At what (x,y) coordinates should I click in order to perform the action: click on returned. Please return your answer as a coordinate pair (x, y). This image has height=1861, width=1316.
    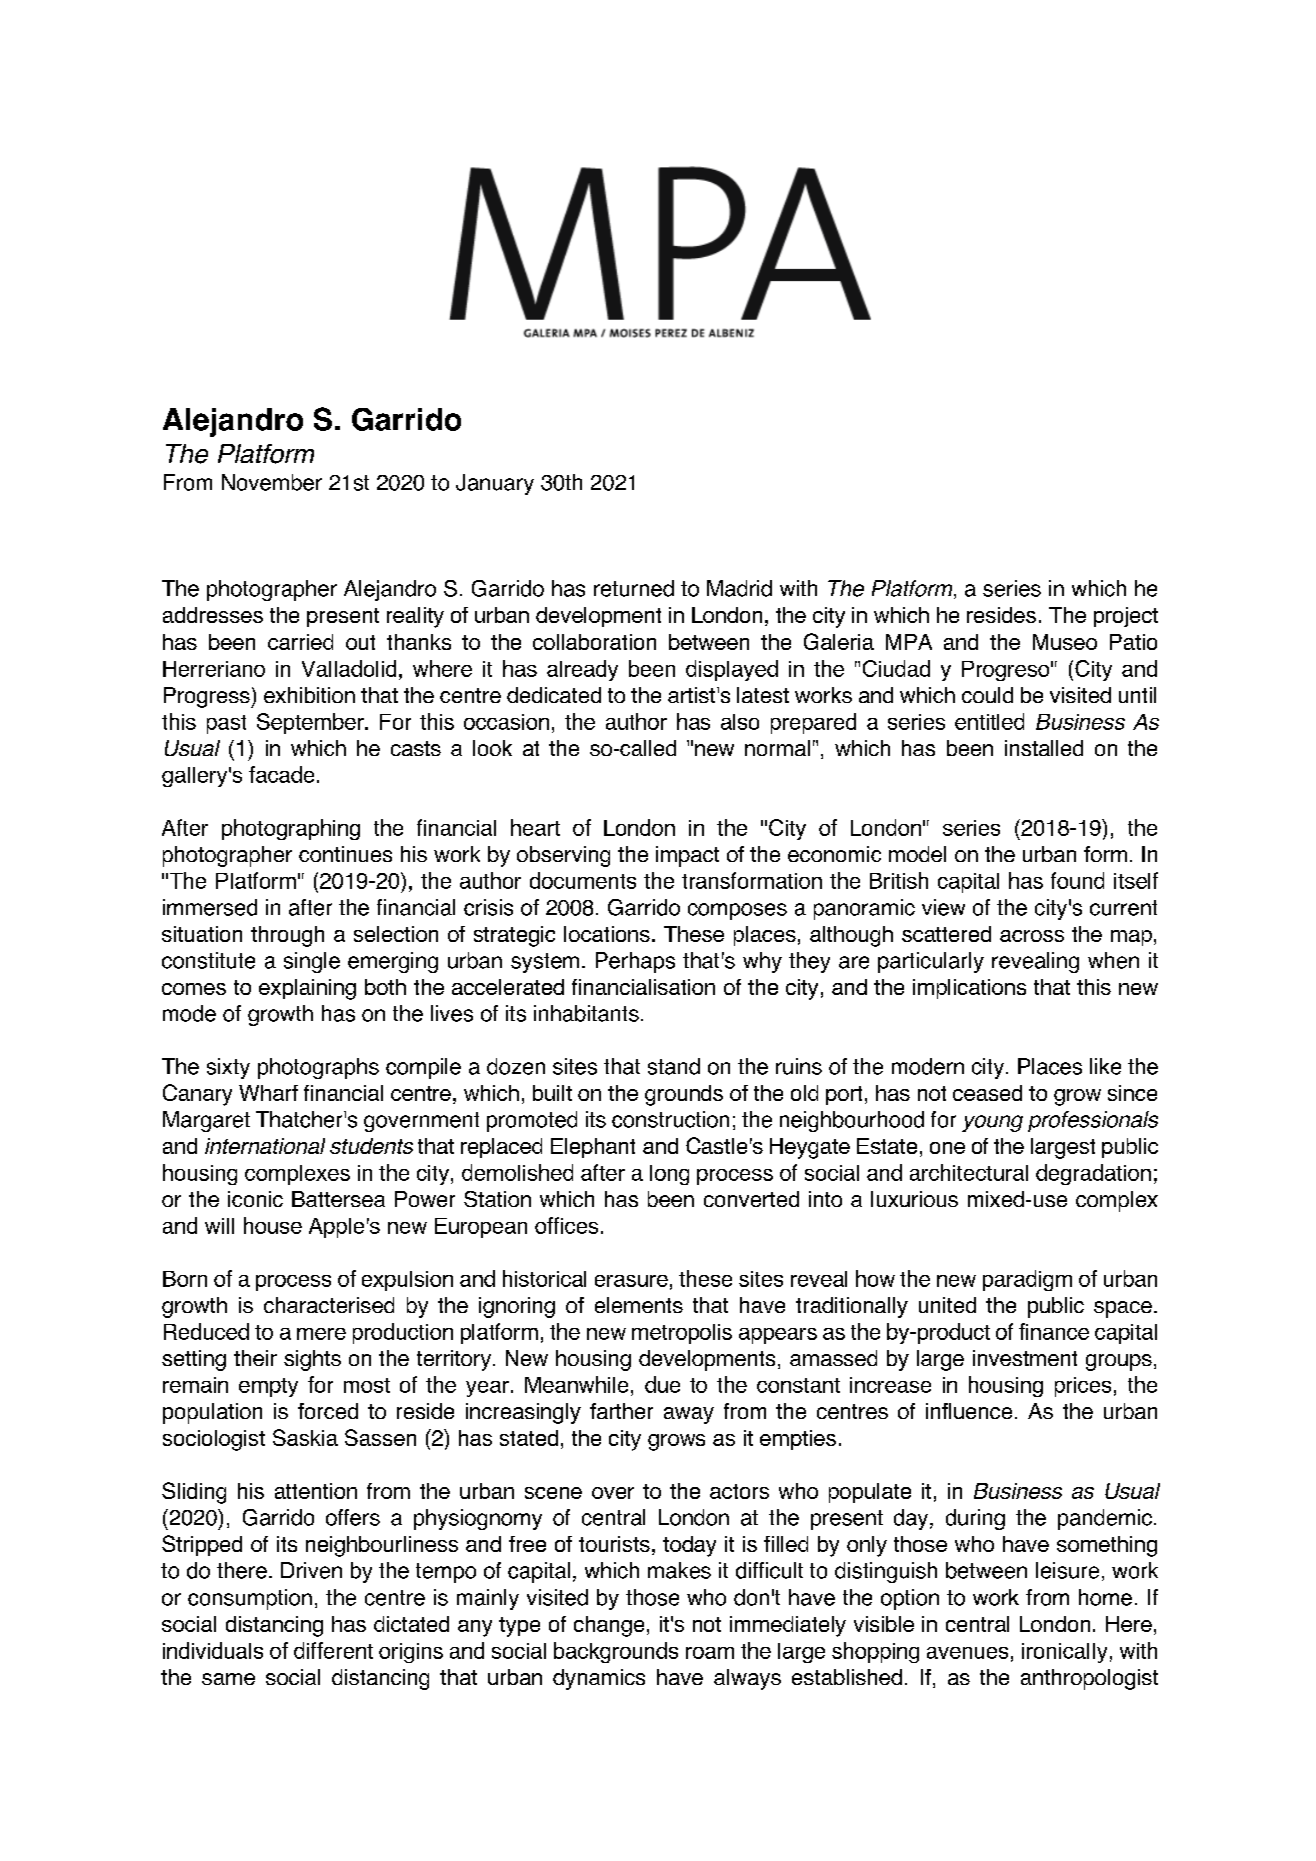
    Looking at the image, I should click on (634, 588).
